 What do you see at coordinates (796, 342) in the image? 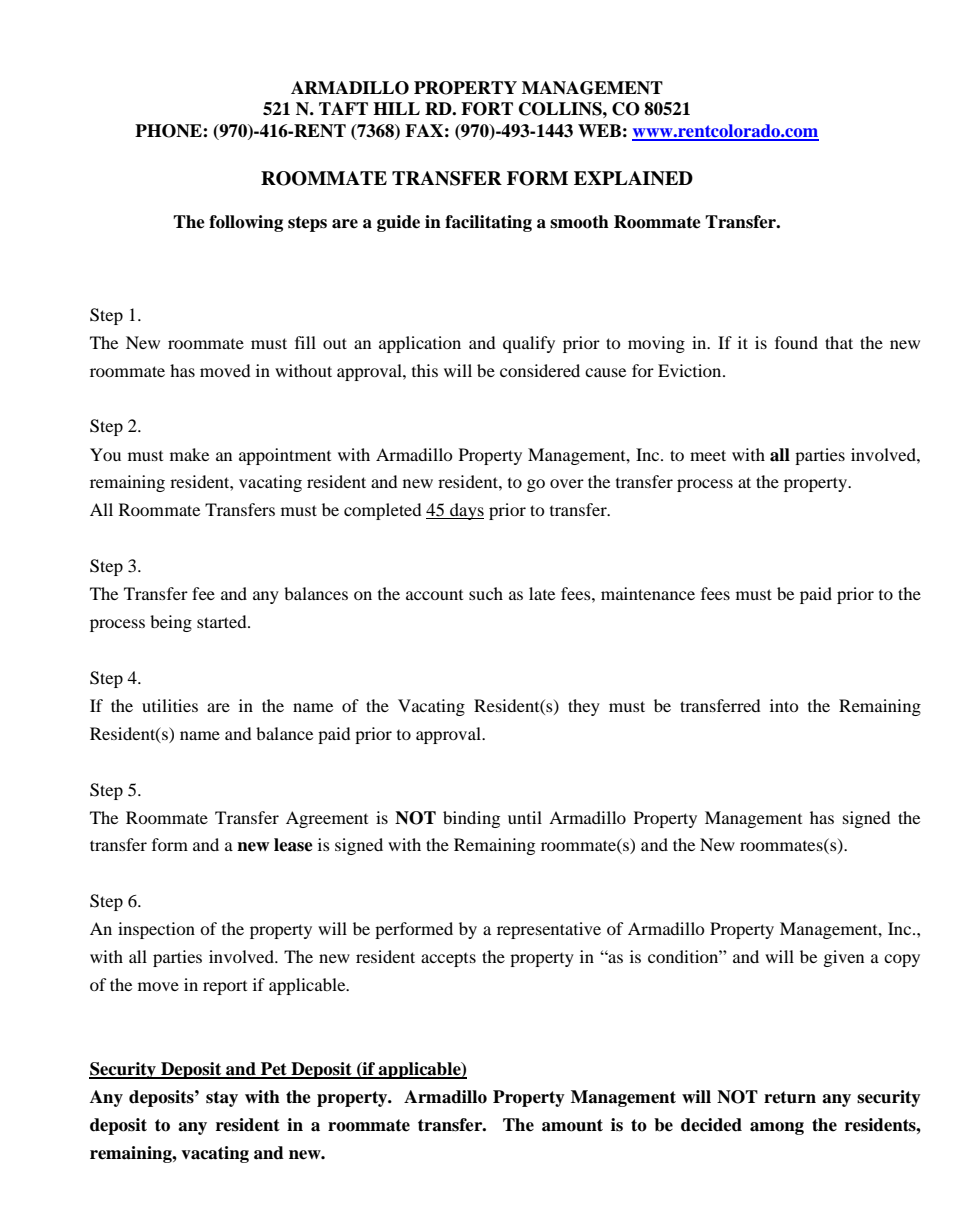
I see `found` at bounding box center [796, 342].
